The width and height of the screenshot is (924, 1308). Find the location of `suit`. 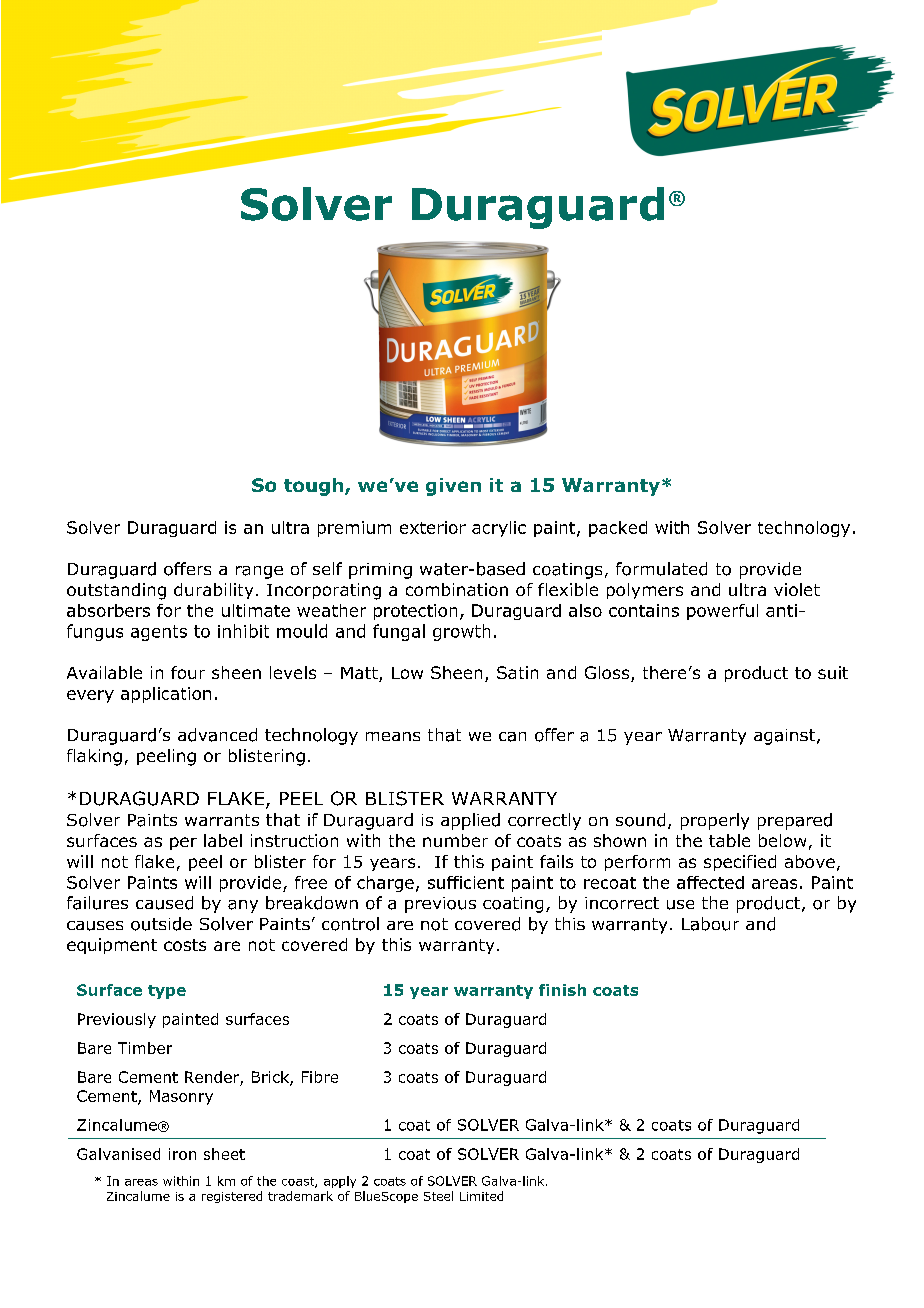

suit is located at coordinates (833, 672).
